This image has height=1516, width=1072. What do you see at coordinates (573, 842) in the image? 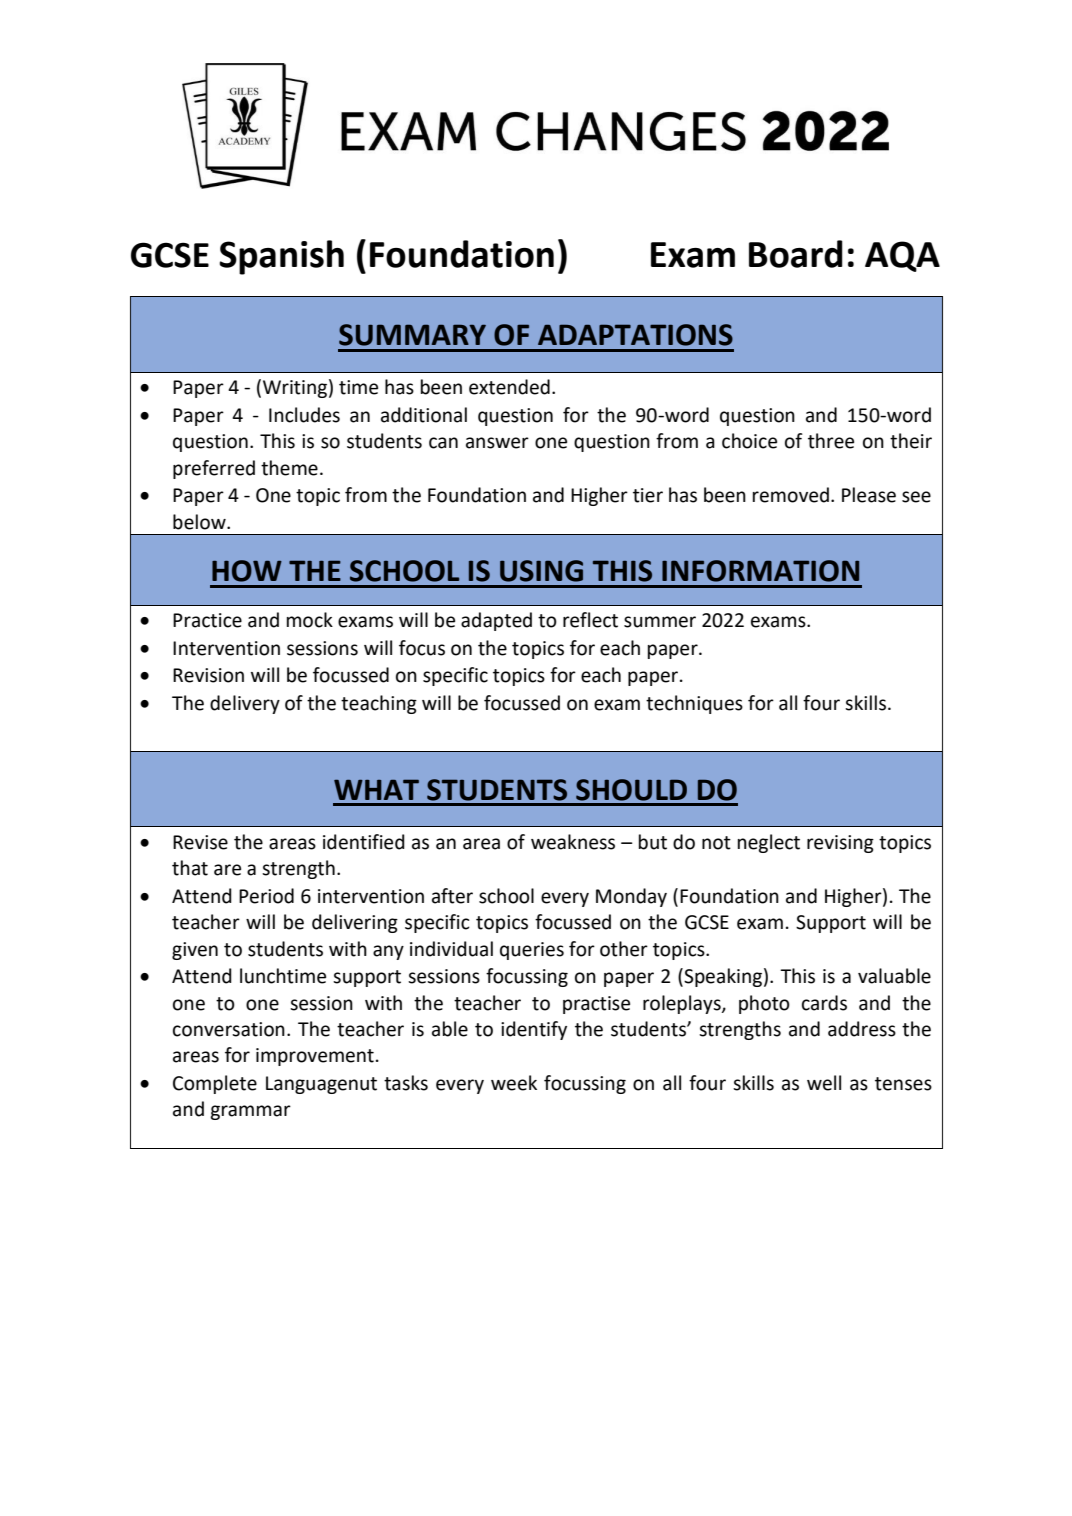
I see `weakness` at bounding box center [573, 842].
